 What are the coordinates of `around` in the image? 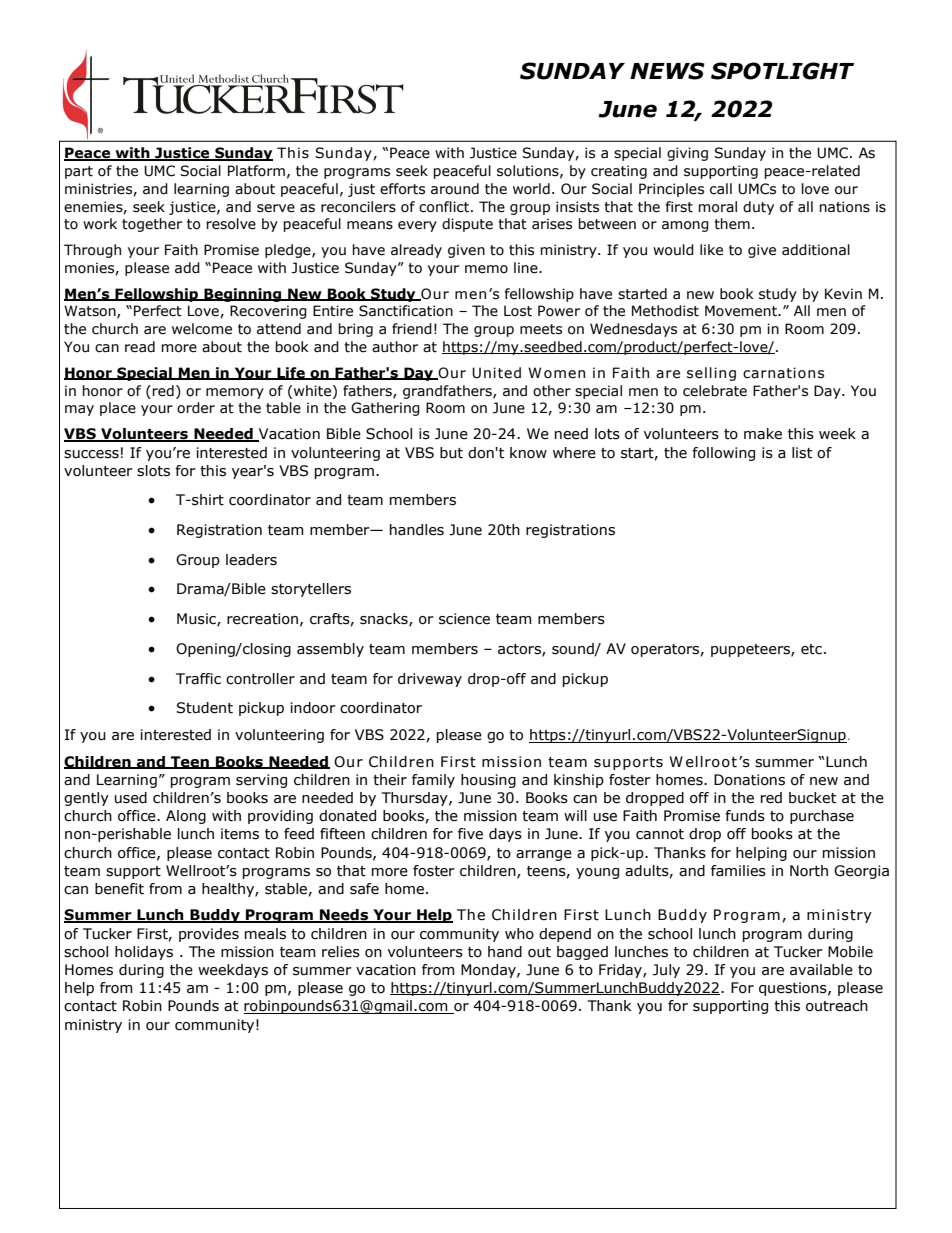 It's located at (455, 189).
